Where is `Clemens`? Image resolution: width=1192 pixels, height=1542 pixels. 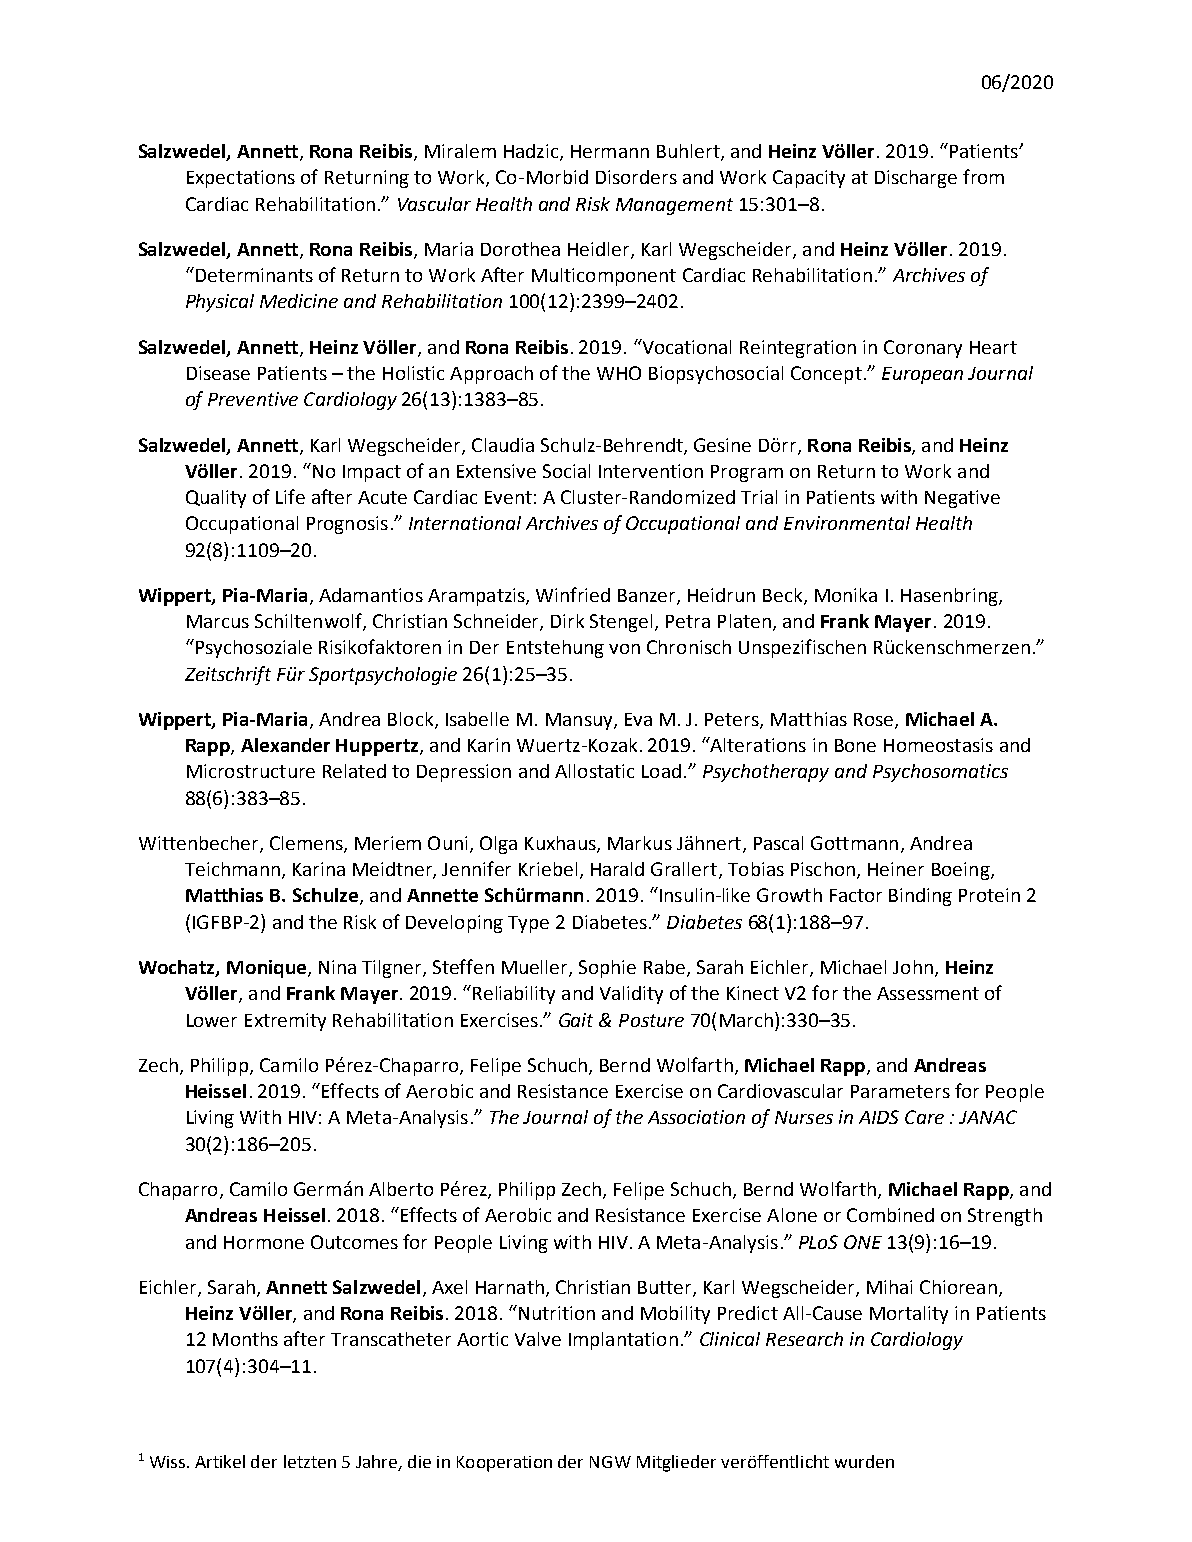 Clemens is located at coordinates (307, 844).
